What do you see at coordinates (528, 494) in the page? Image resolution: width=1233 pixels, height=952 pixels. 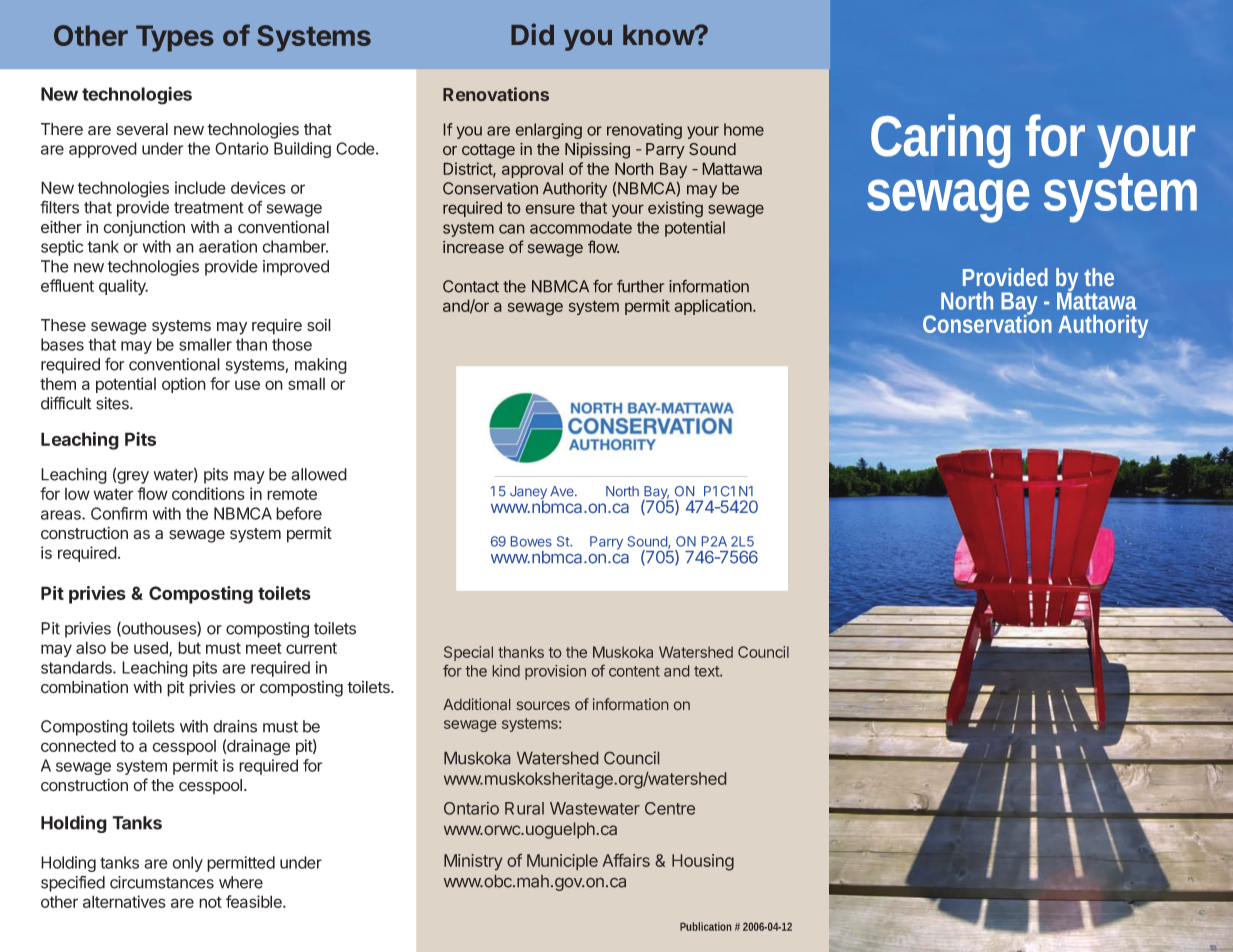 I see `Janey` at bounding box center [528, 494].
